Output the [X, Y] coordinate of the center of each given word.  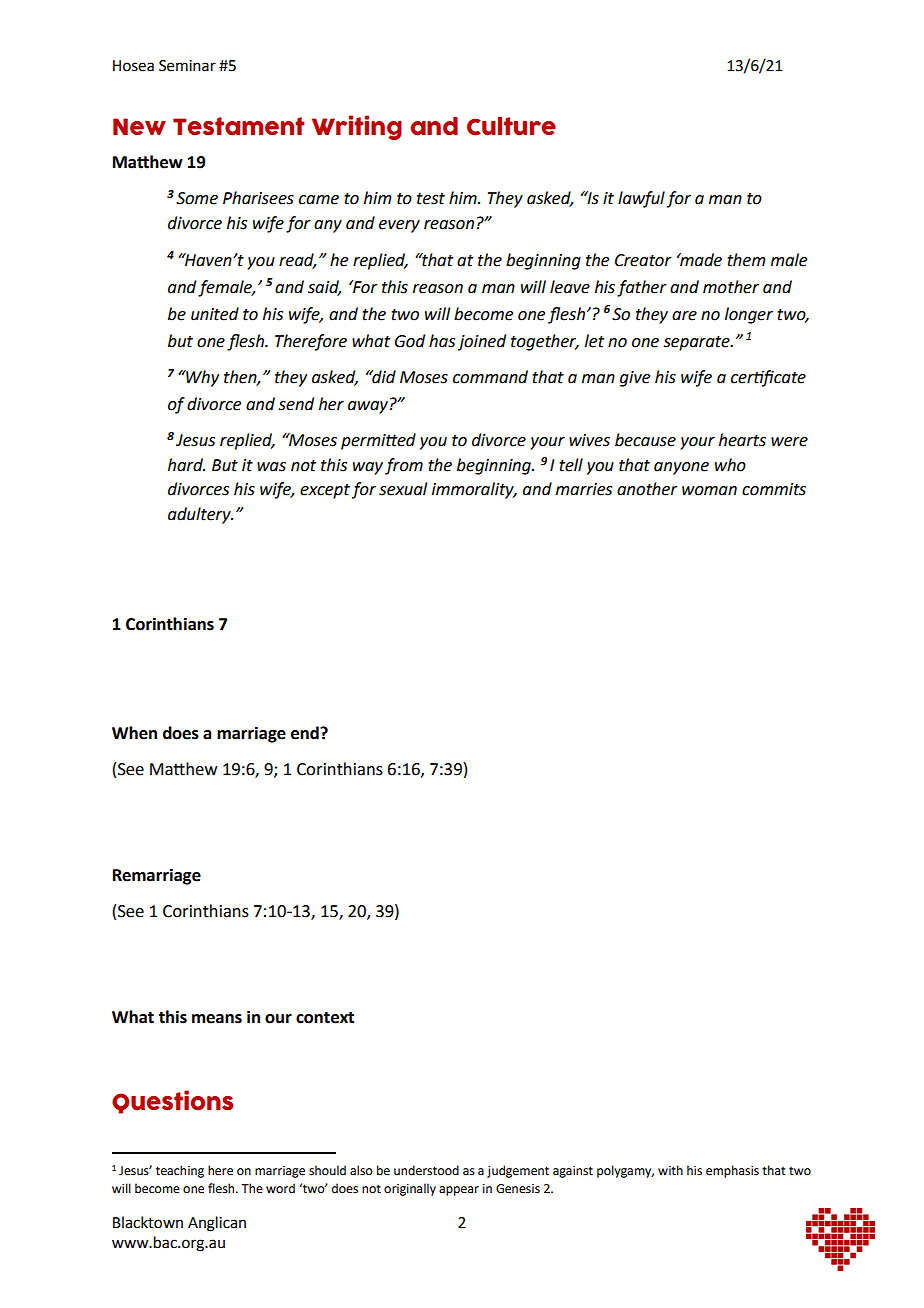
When [134, 733]
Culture [511, 126]
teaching [180, 1171]
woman [709, 491]
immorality [474, 490]
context [325, 1018]
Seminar [187, 66]
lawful [641, 199]
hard [186, 465]
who [730, 465]
